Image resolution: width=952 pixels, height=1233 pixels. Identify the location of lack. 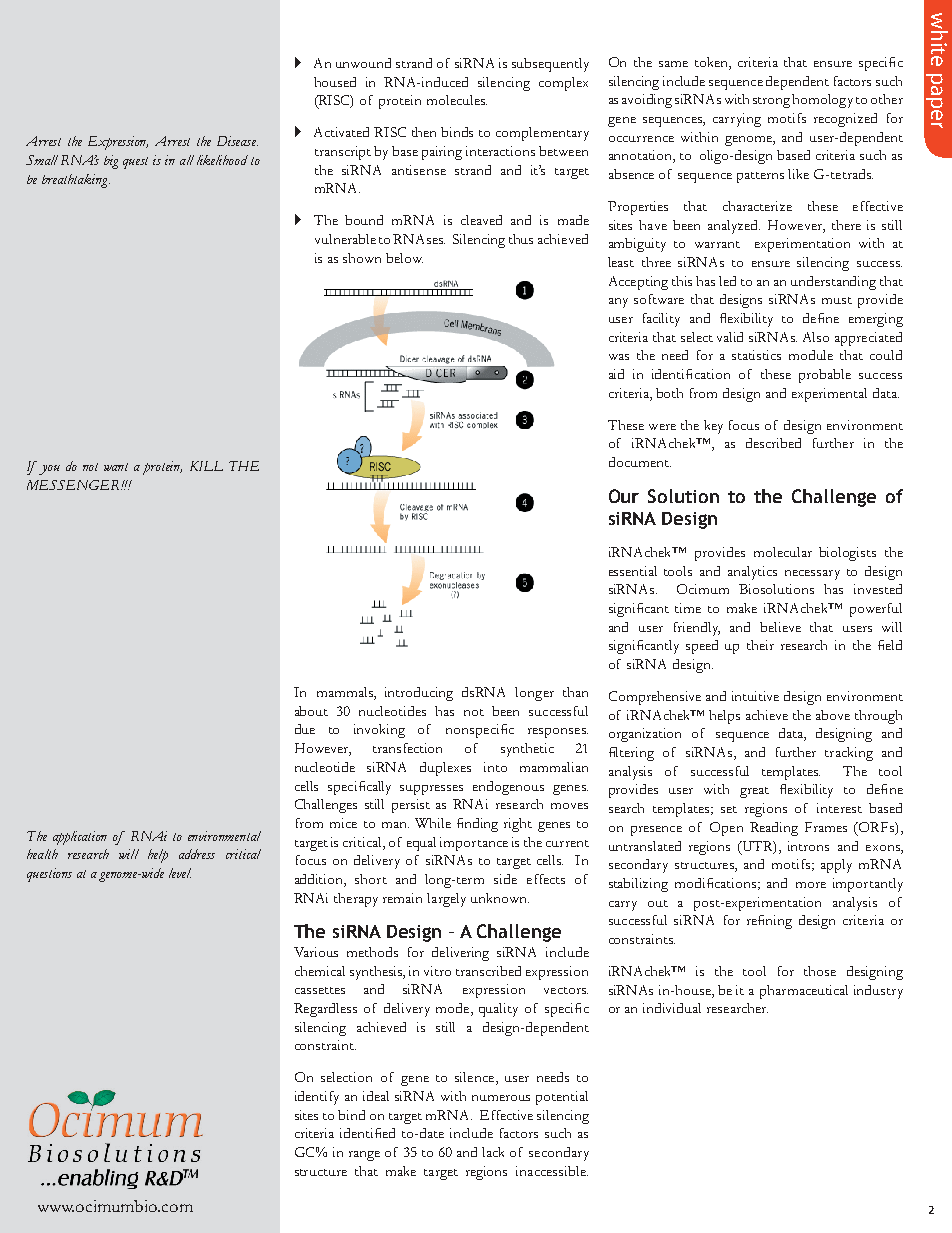
(493, 1152).
